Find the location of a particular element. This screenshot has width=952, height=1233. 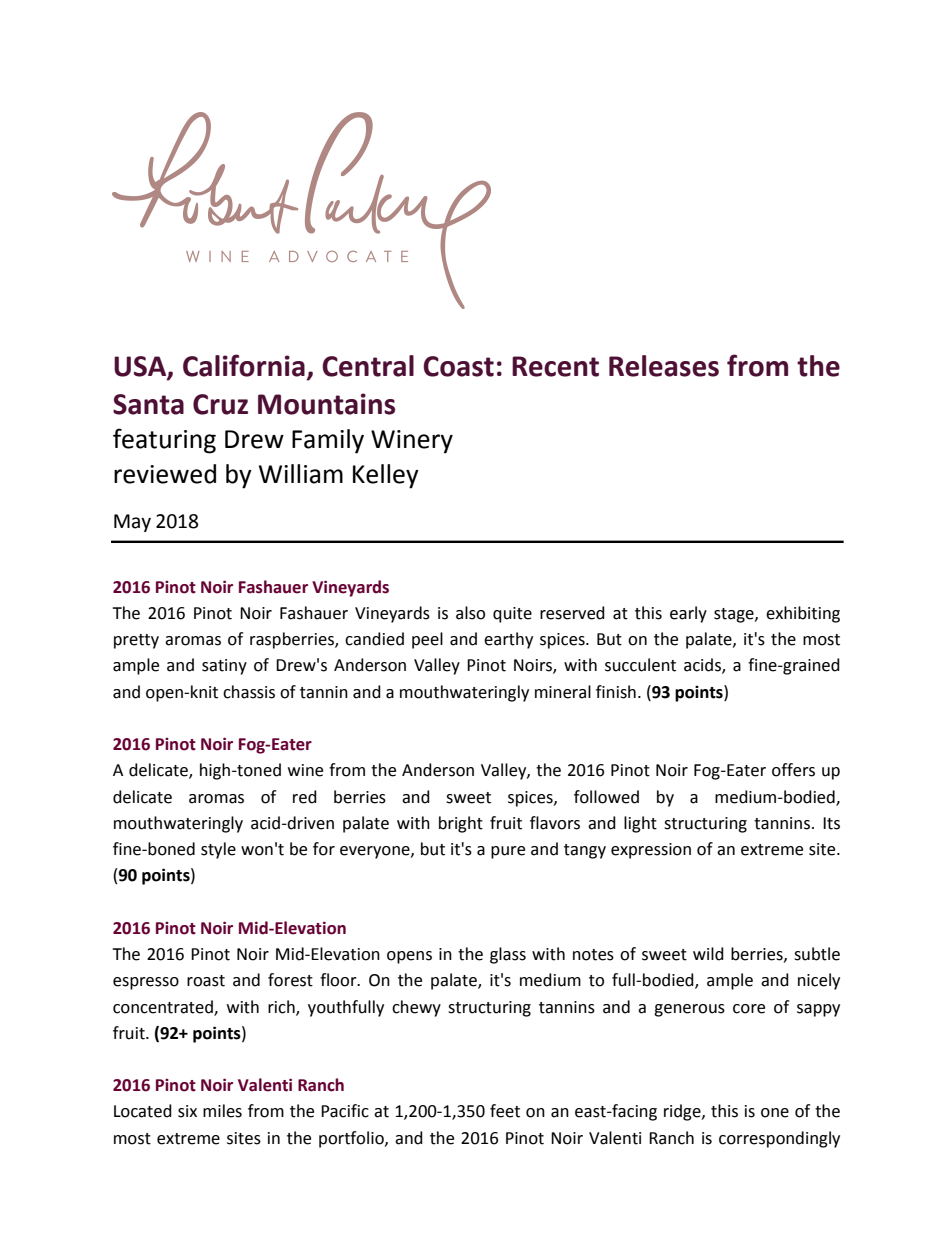

feet is located at coordinates (505, 1111).
